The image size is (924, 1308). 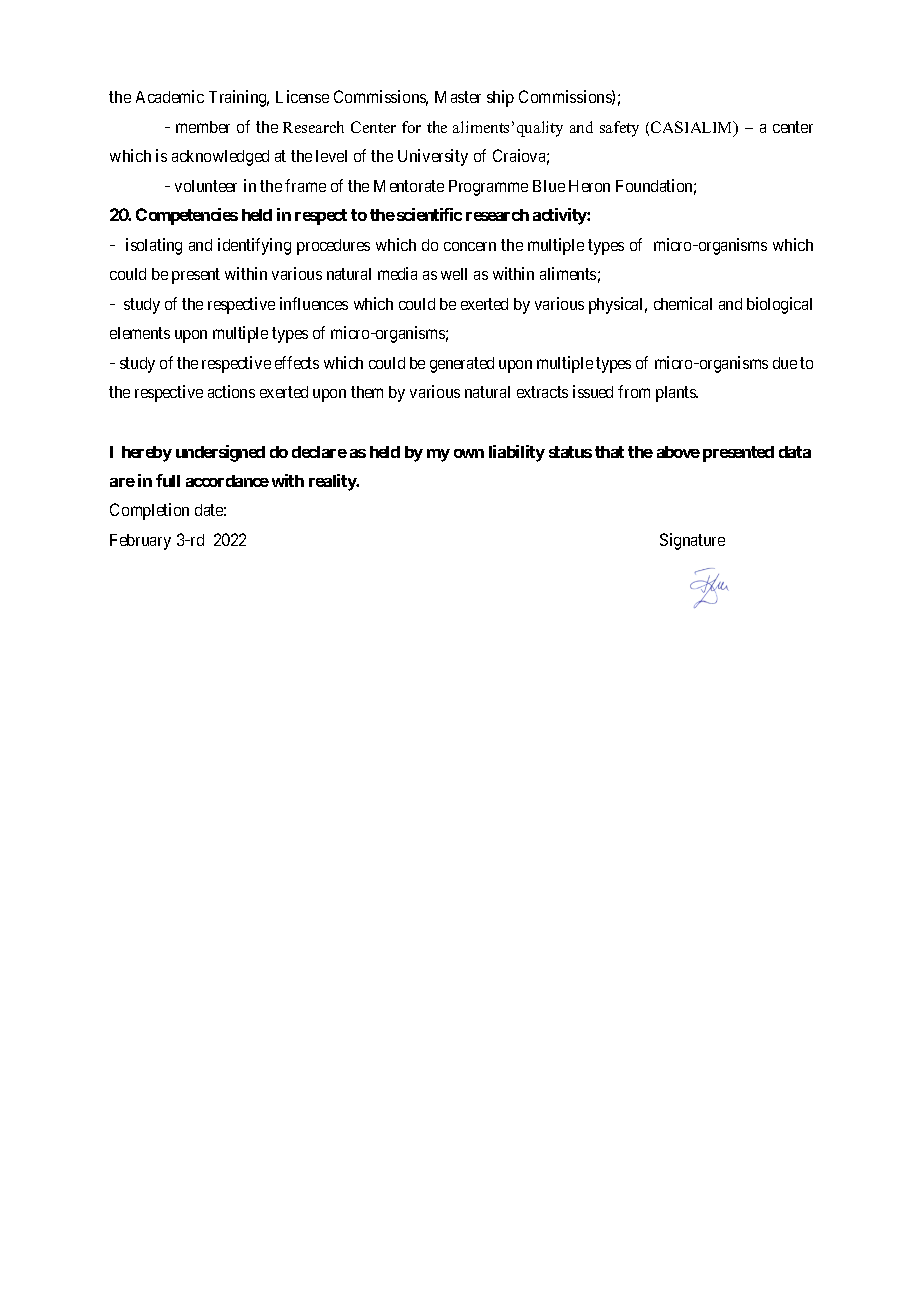 What do you see at coordinates (692, 541) in the image?
I see `Signature` at bounding box center [692, 541].
